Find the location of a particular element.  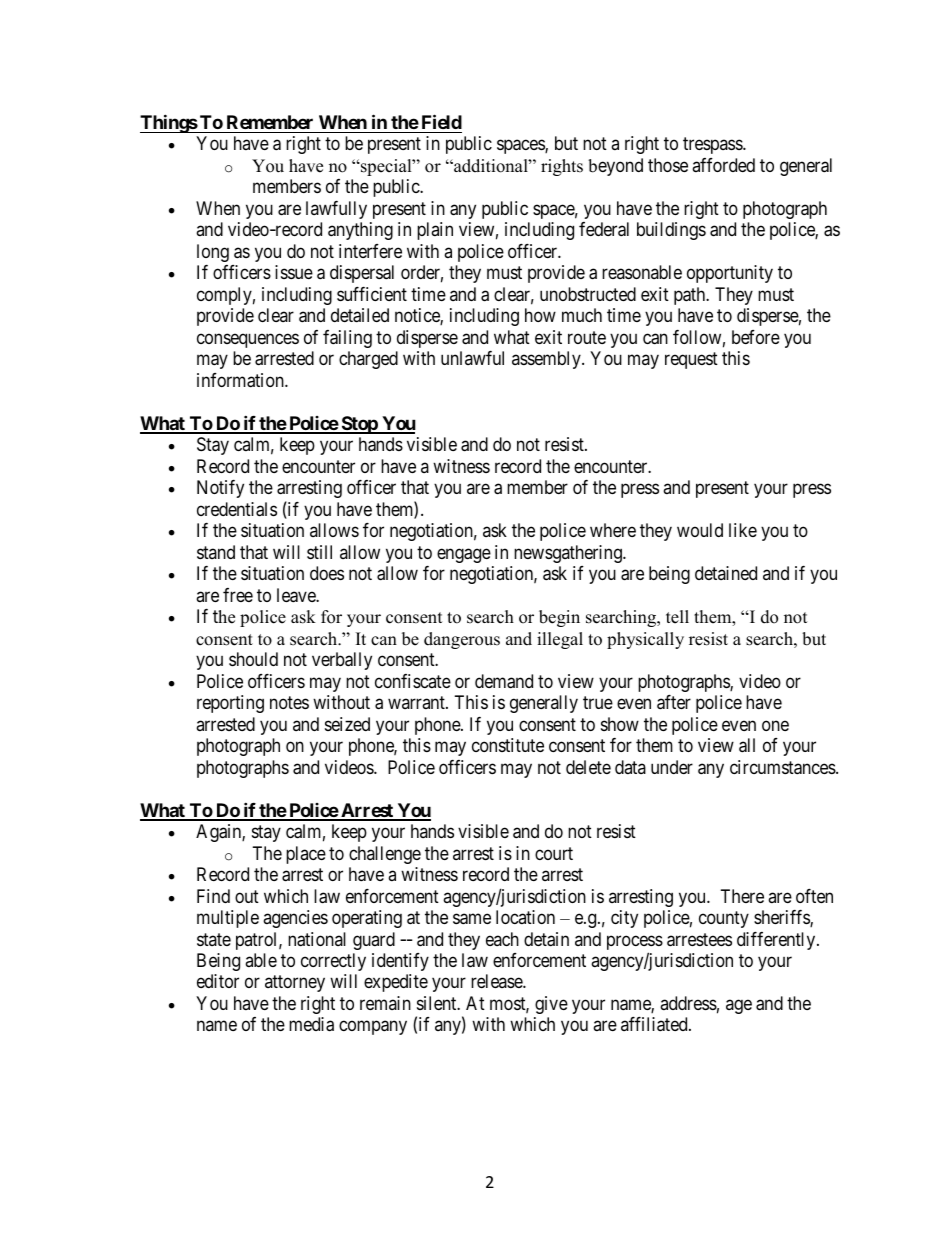

Field is located at coordinates (442, 121).
